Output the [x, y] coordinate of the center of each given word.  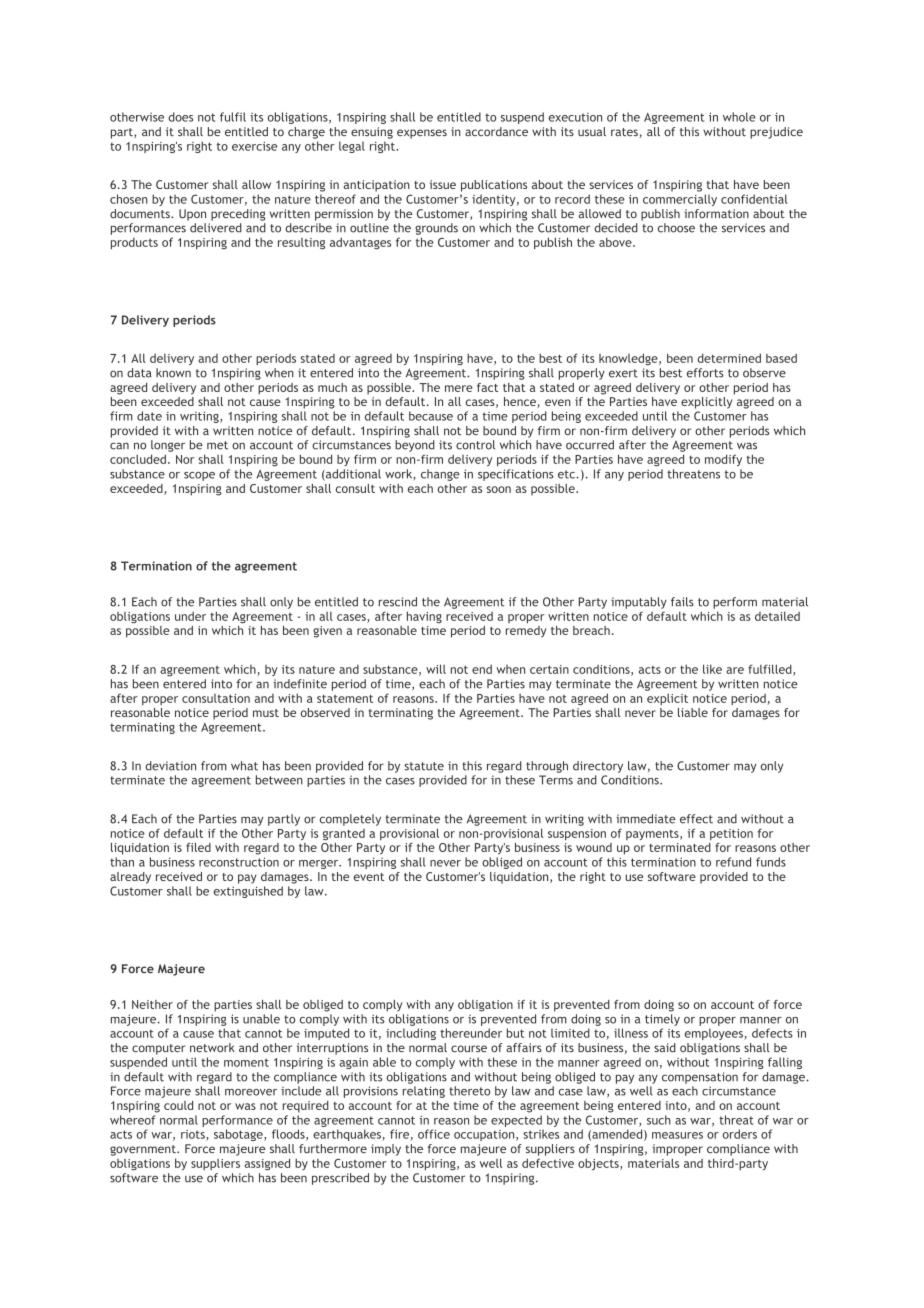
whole [739, 117]
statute [424, 766]
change [440, 475]
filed [198, 847]
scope [199, 476]
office [434, 1134]
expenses [422, 134]
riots [194, 1135]
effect [696, 819]
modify [723, 460]
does [180, 117]
